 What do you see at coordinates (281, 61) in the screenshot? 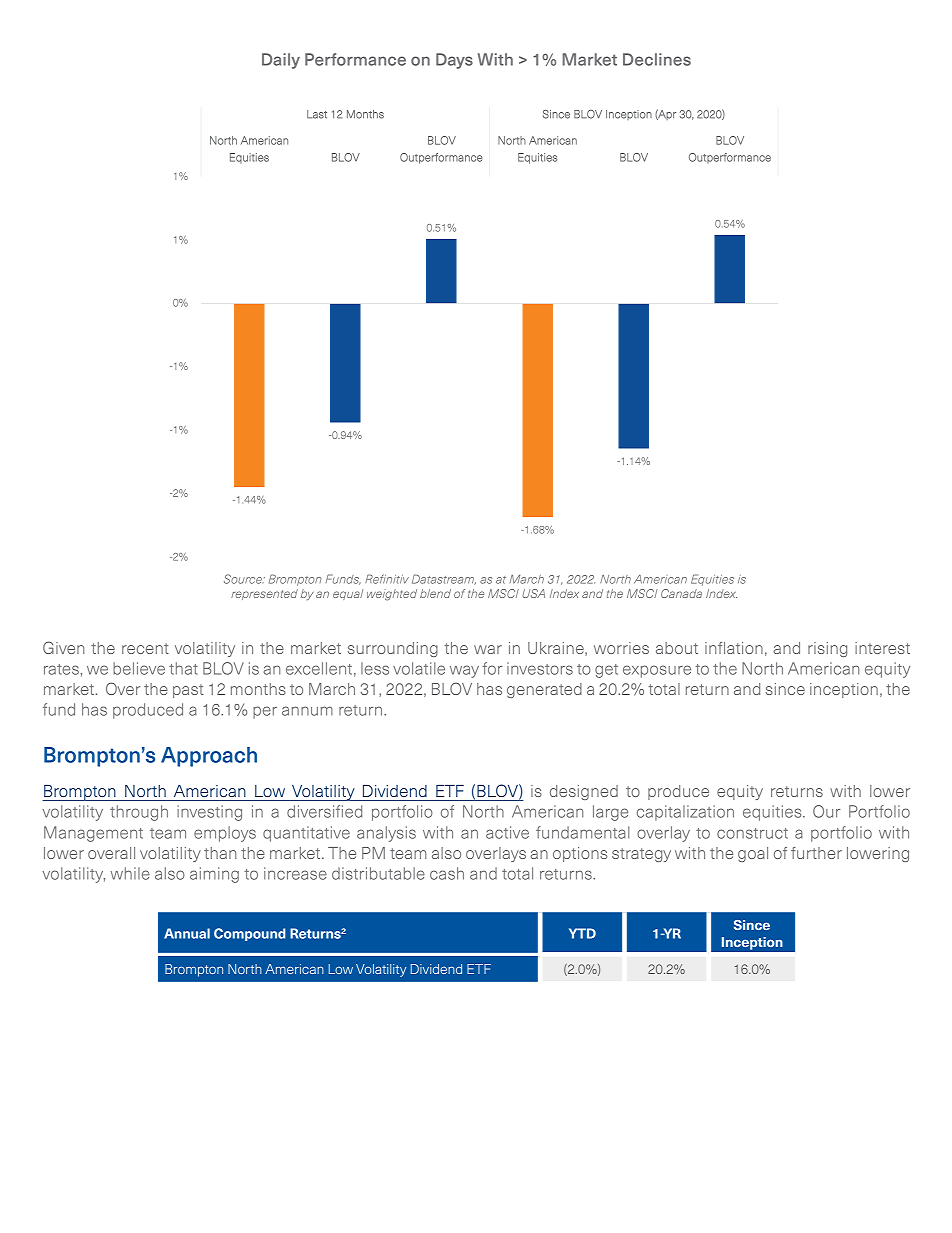
I see `Daily` at bounding box center [281, 61].
